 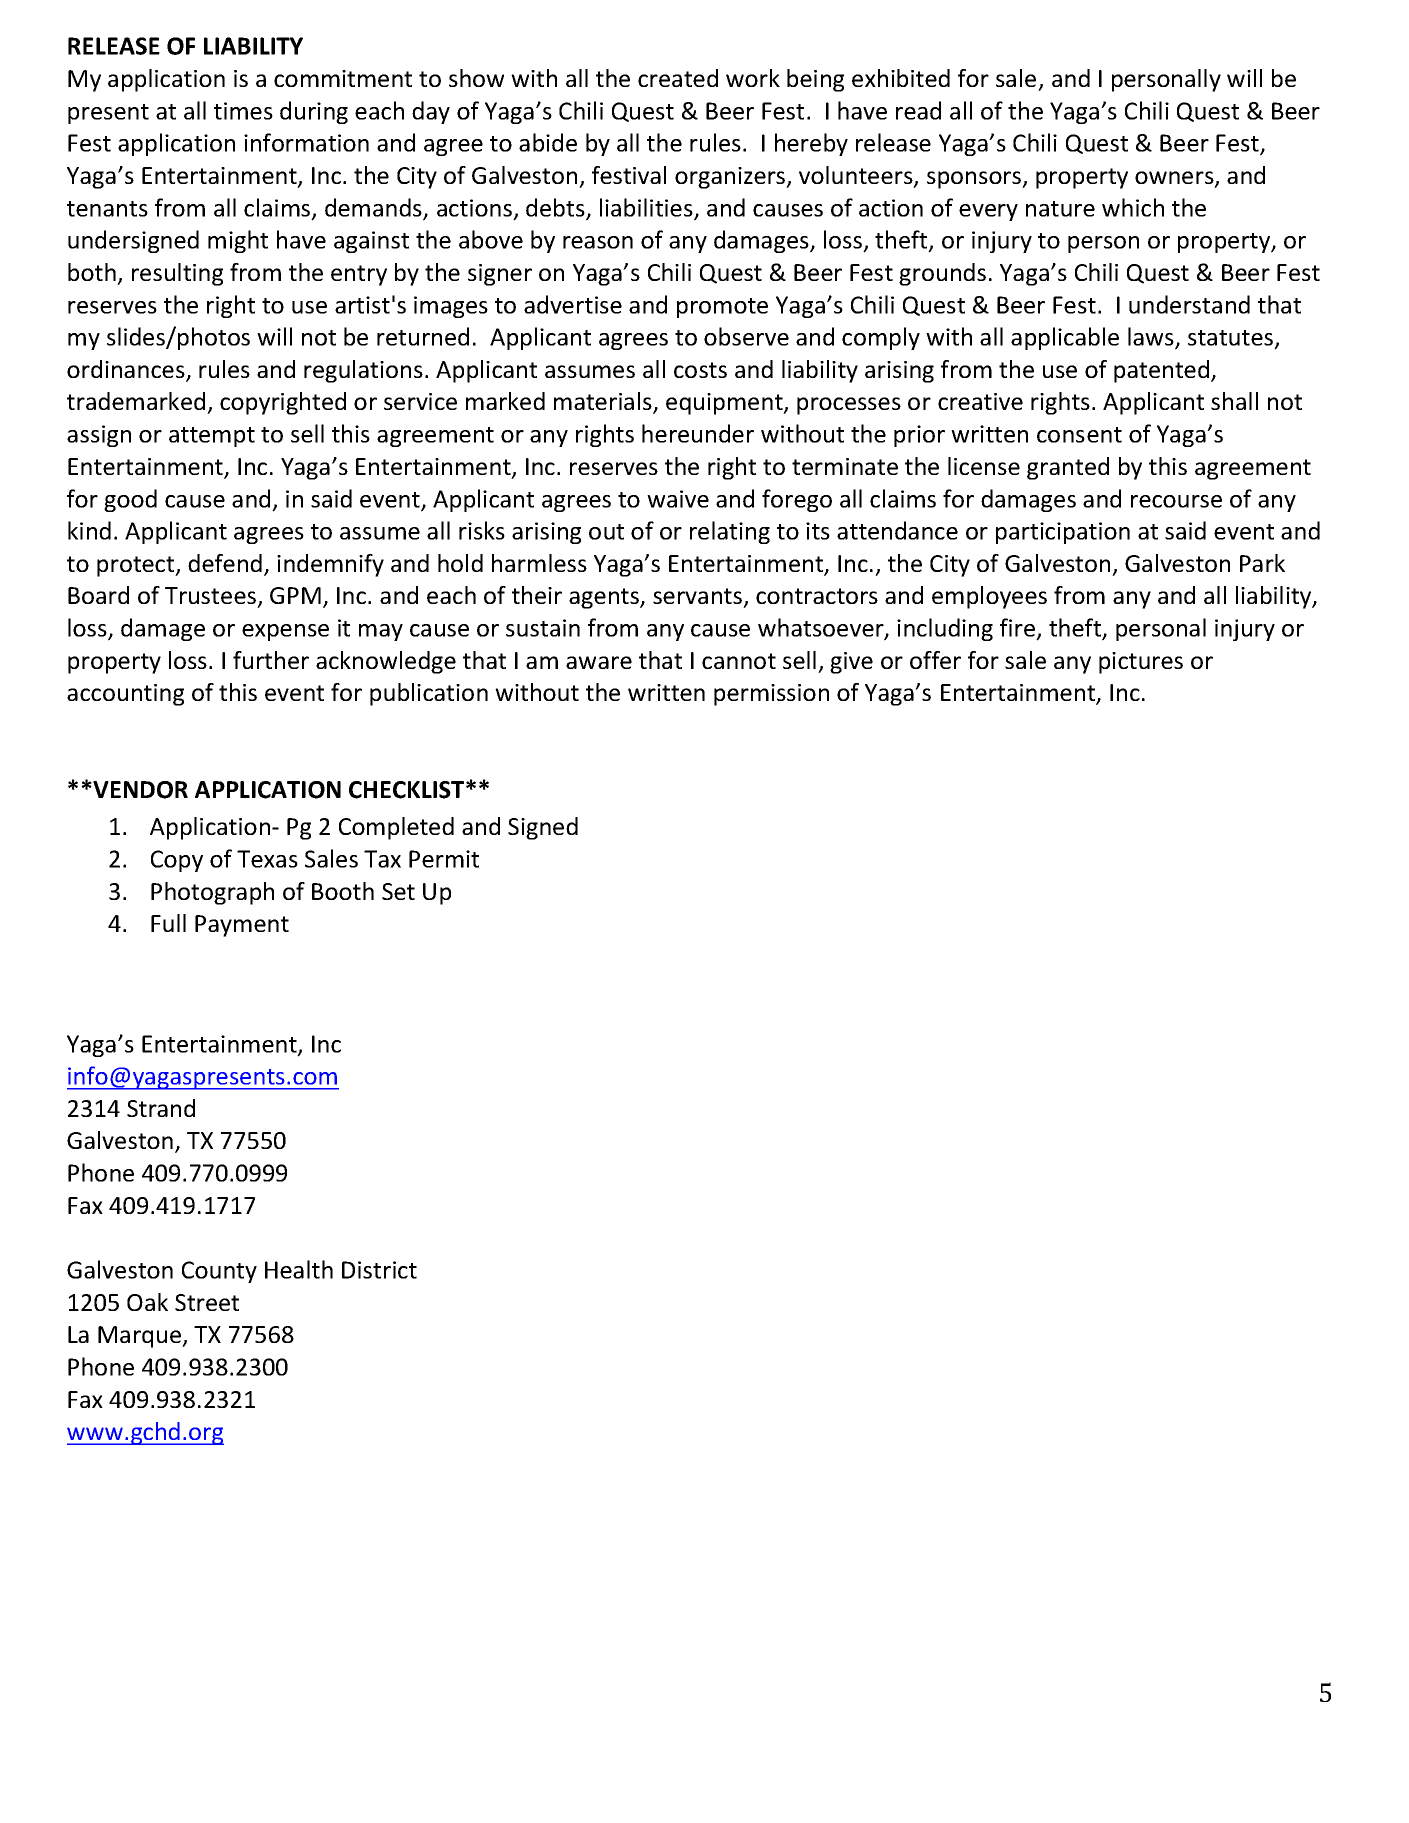 I want to click on times, so click(x=243, y=111).
